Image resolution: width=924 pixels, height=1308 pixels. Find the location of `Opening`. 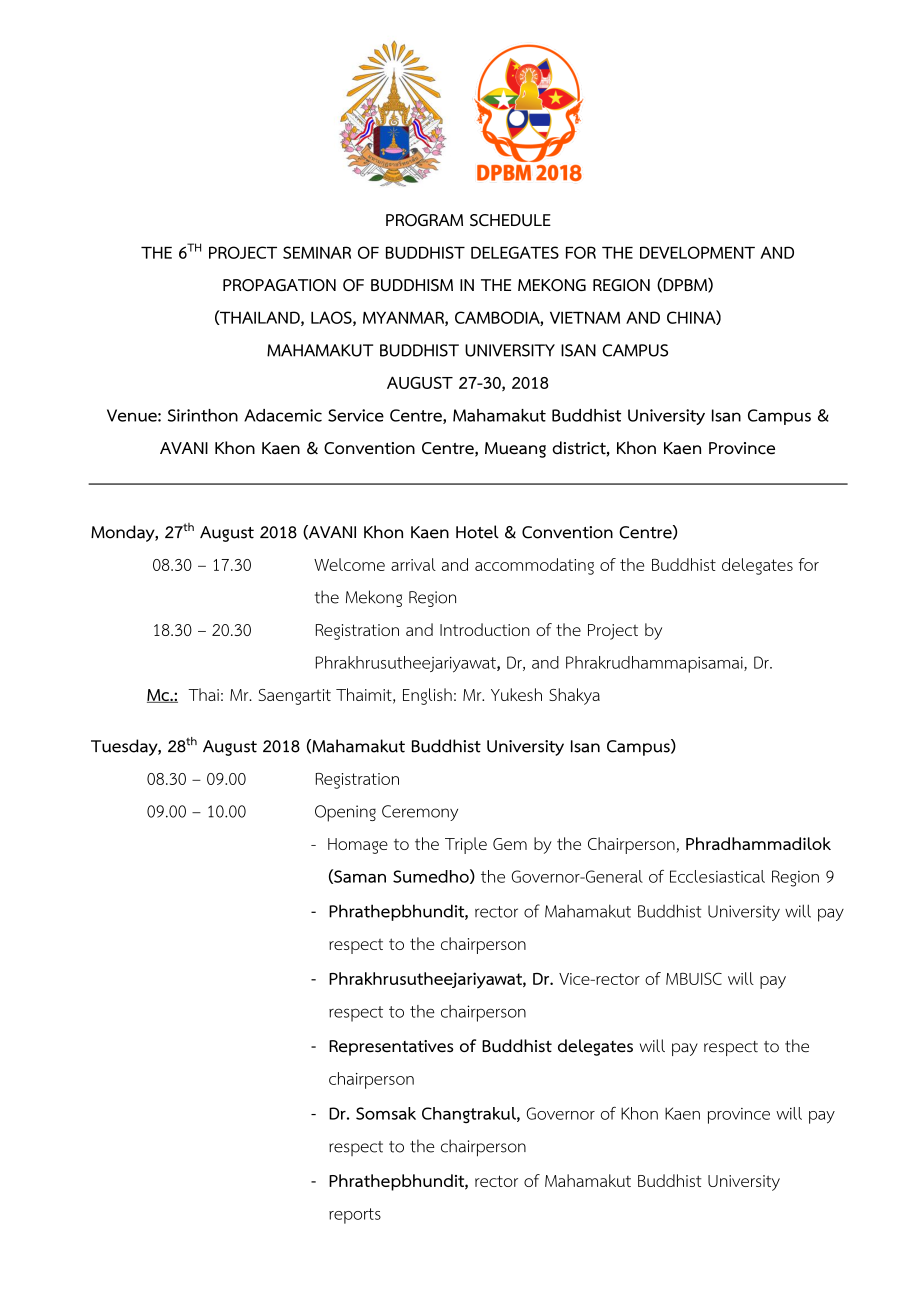

Opening is located at coordinates (345, 813).
